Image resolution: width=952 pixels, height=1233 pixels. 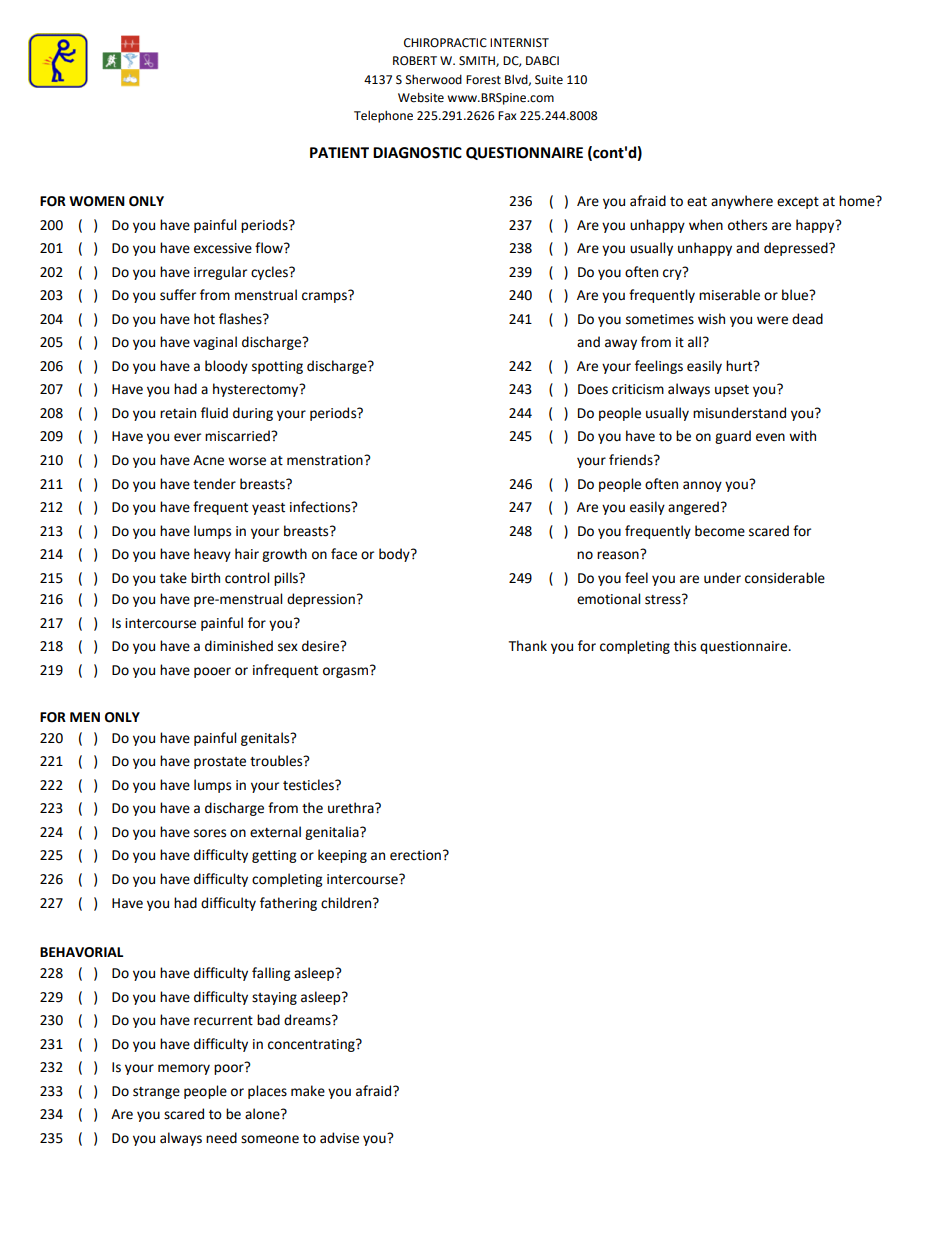 What do you see at coordinates (772, 320) in the screenshot?
I see `were` at bounding box center [772, 320].
